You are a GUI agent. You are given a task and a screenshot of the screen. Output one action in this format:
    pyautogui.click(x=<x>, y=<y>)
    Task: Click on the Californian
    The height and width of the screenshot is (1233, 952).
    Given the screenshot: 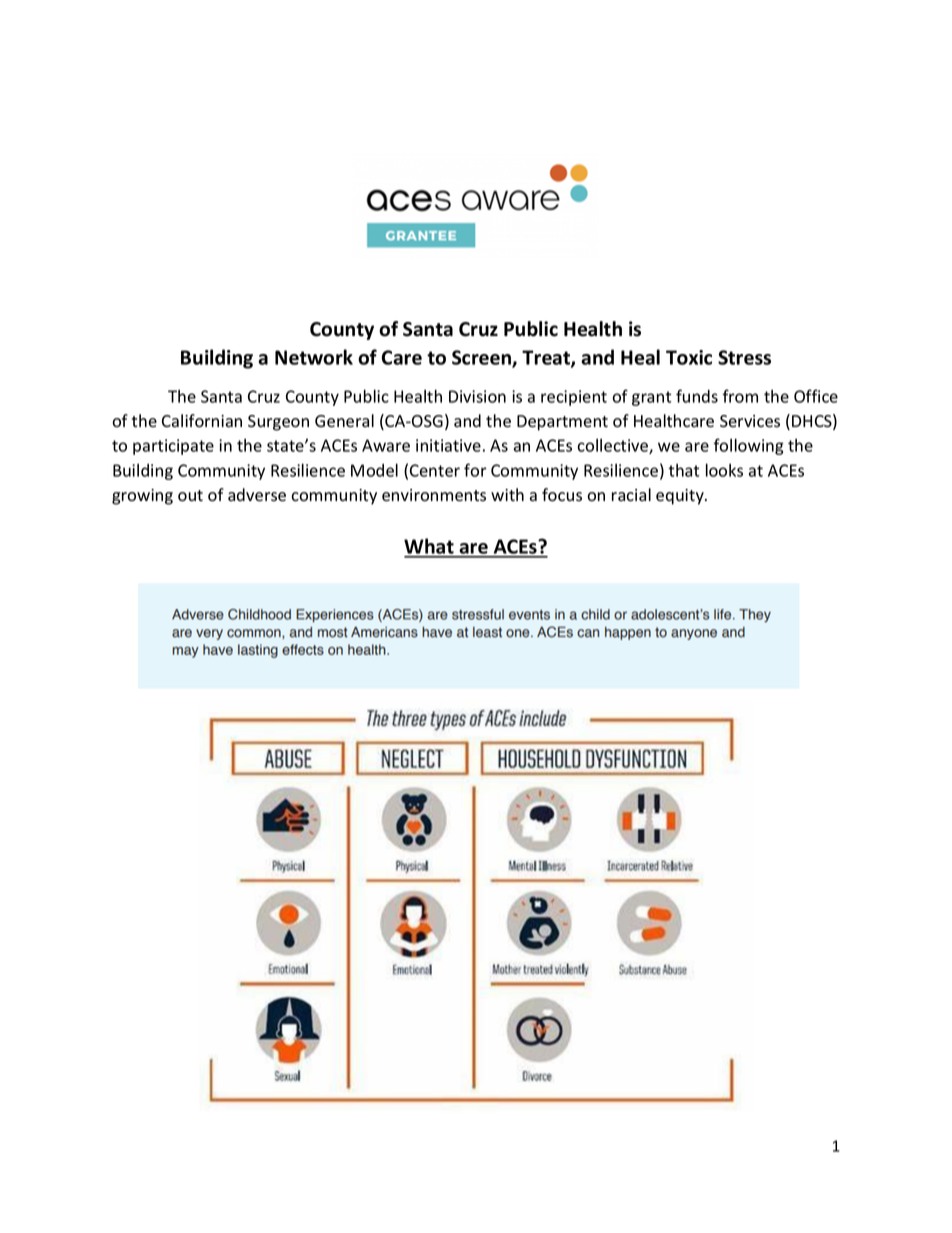 What is the action you would take?
    pyautogui.click(x=202, y=421)
